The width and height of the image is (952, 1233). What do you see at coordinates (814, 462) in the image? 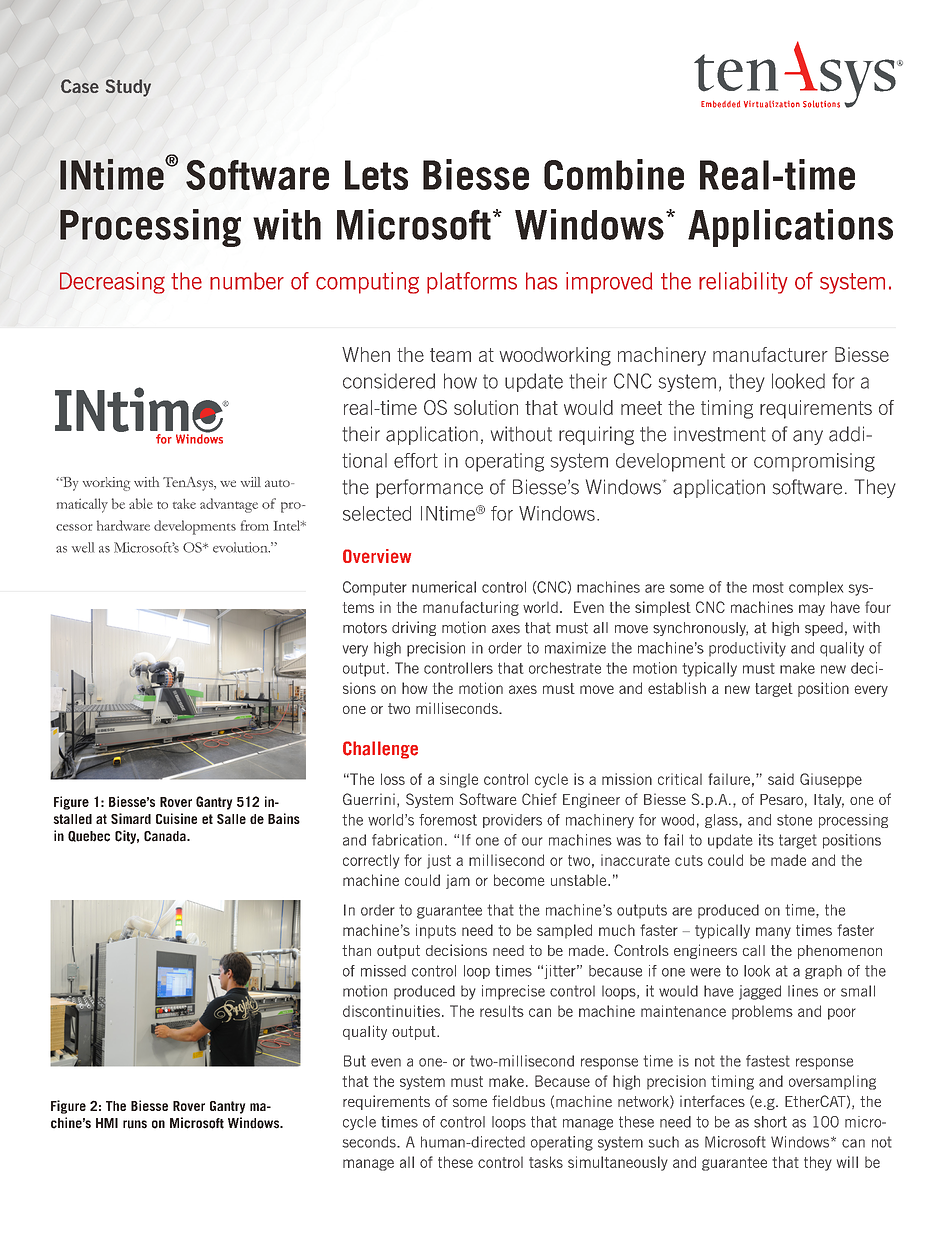
I see `compromising` at bounding box center [814, 462].
